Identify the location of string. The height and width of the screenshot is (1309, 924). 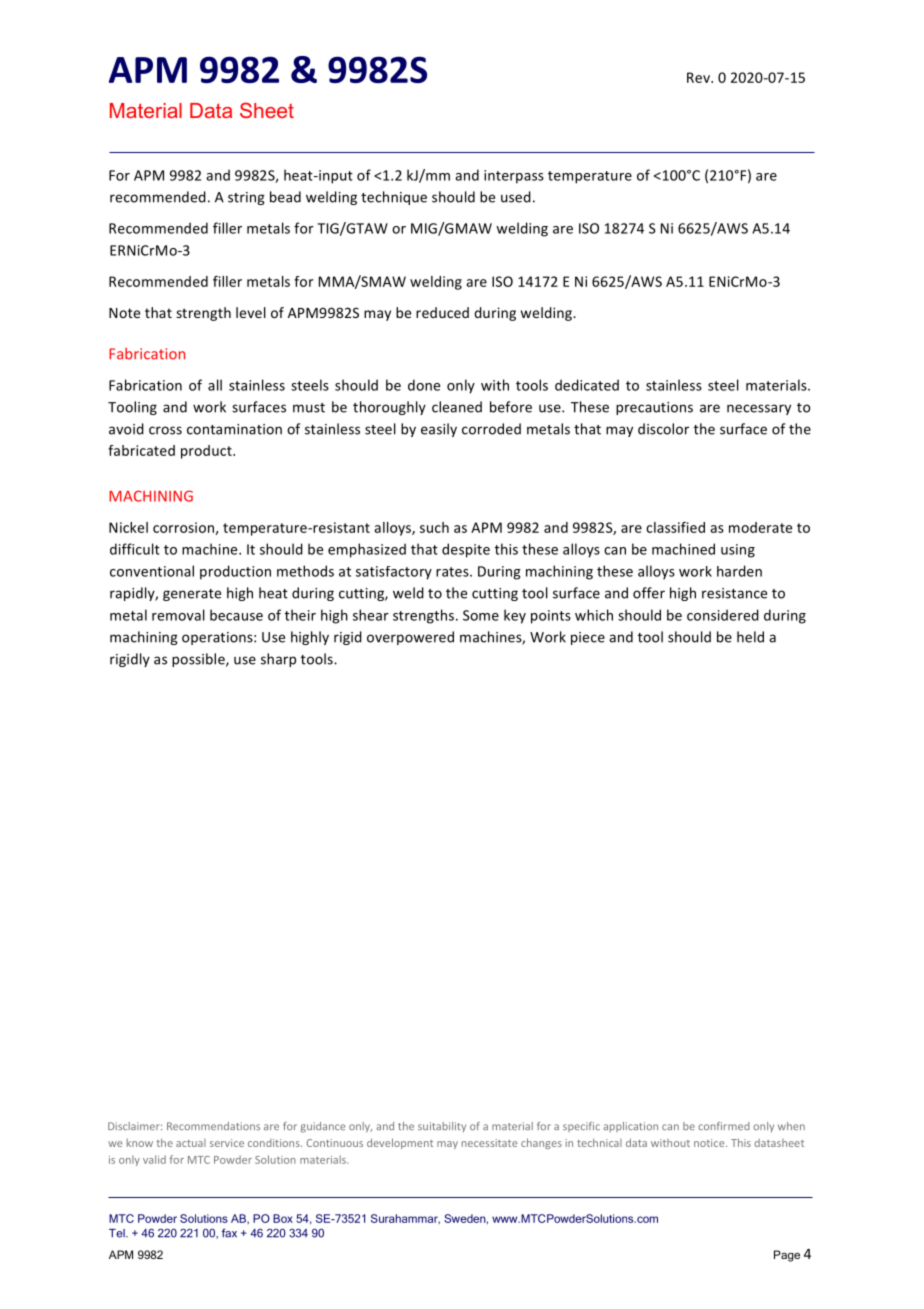
(246, 198).
